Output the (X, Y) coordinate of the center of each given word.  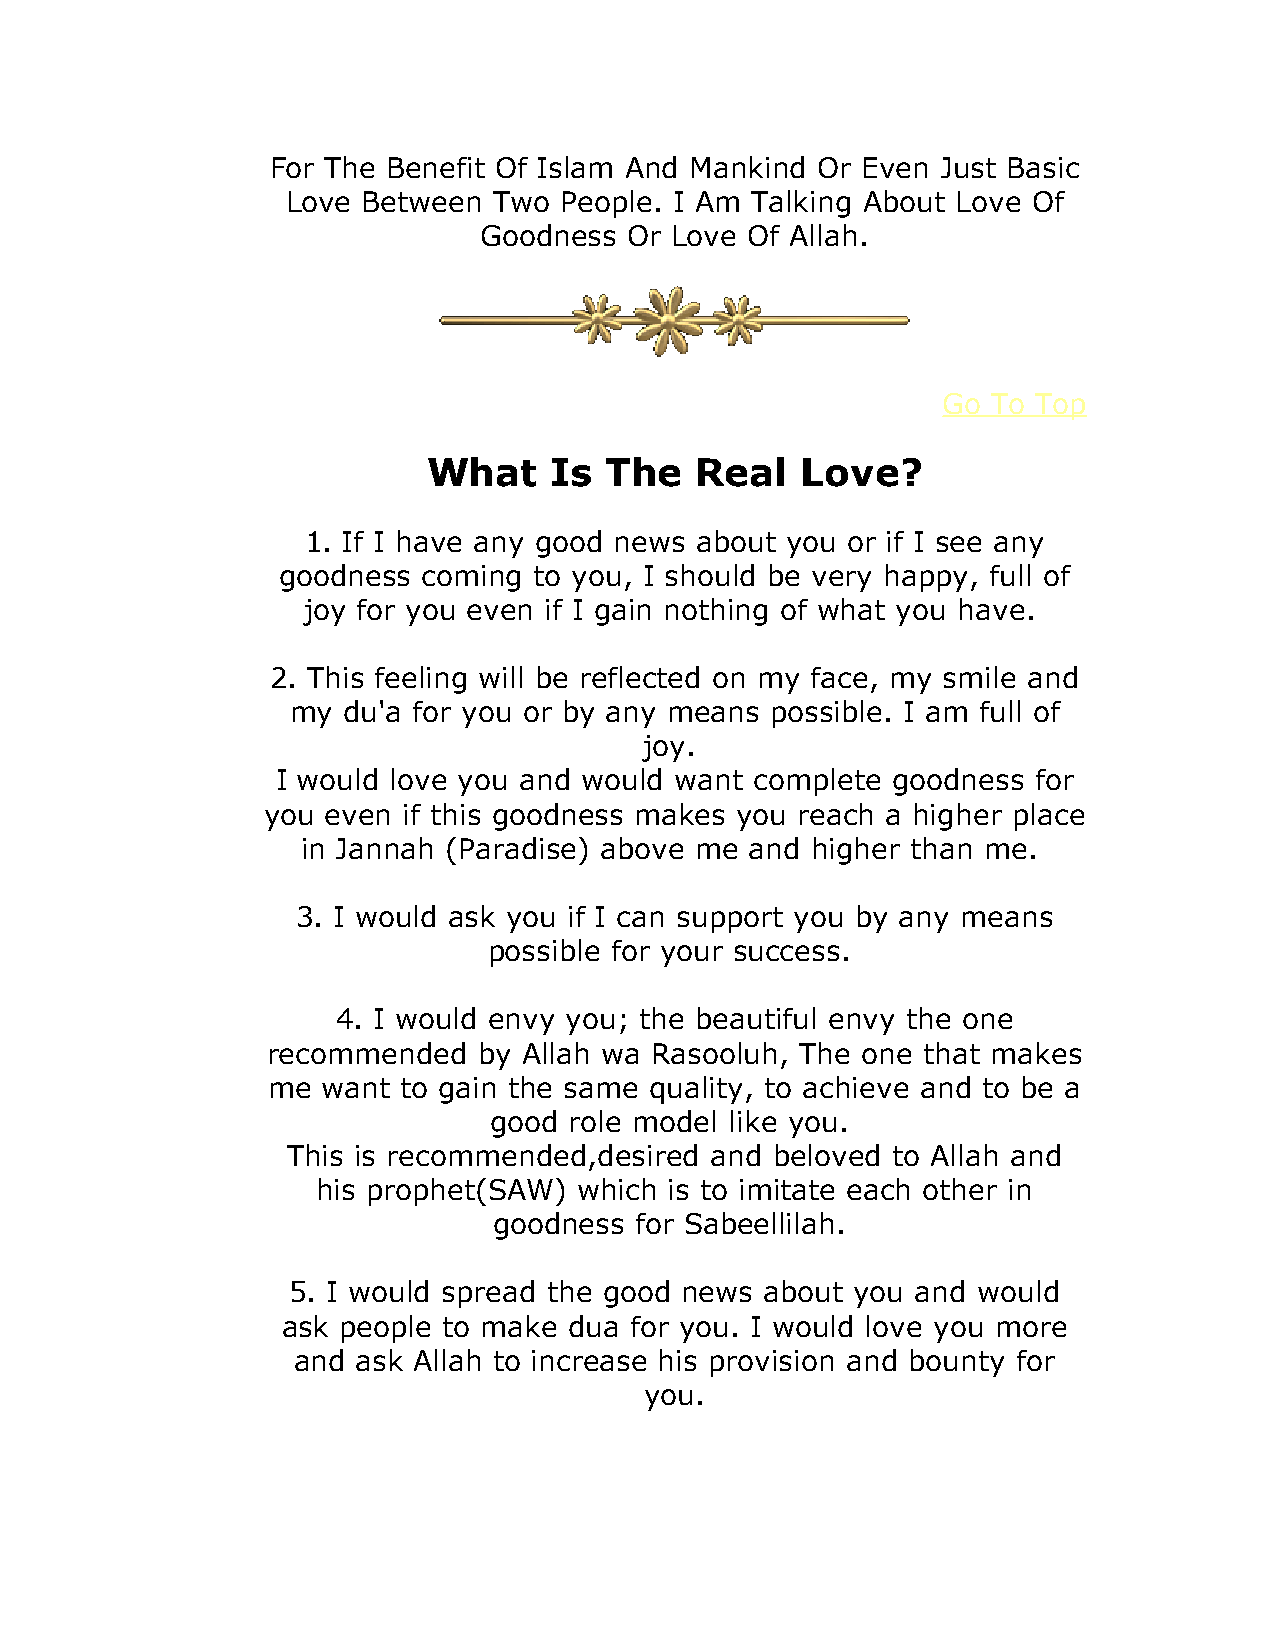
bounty (957, 1363)
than (941, 848)
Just (968, 167)
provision (772, 1363)
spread (488, 1294)
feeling (420, 680)
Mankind (748, 167)
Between (422, 201)
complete (817, 782)
